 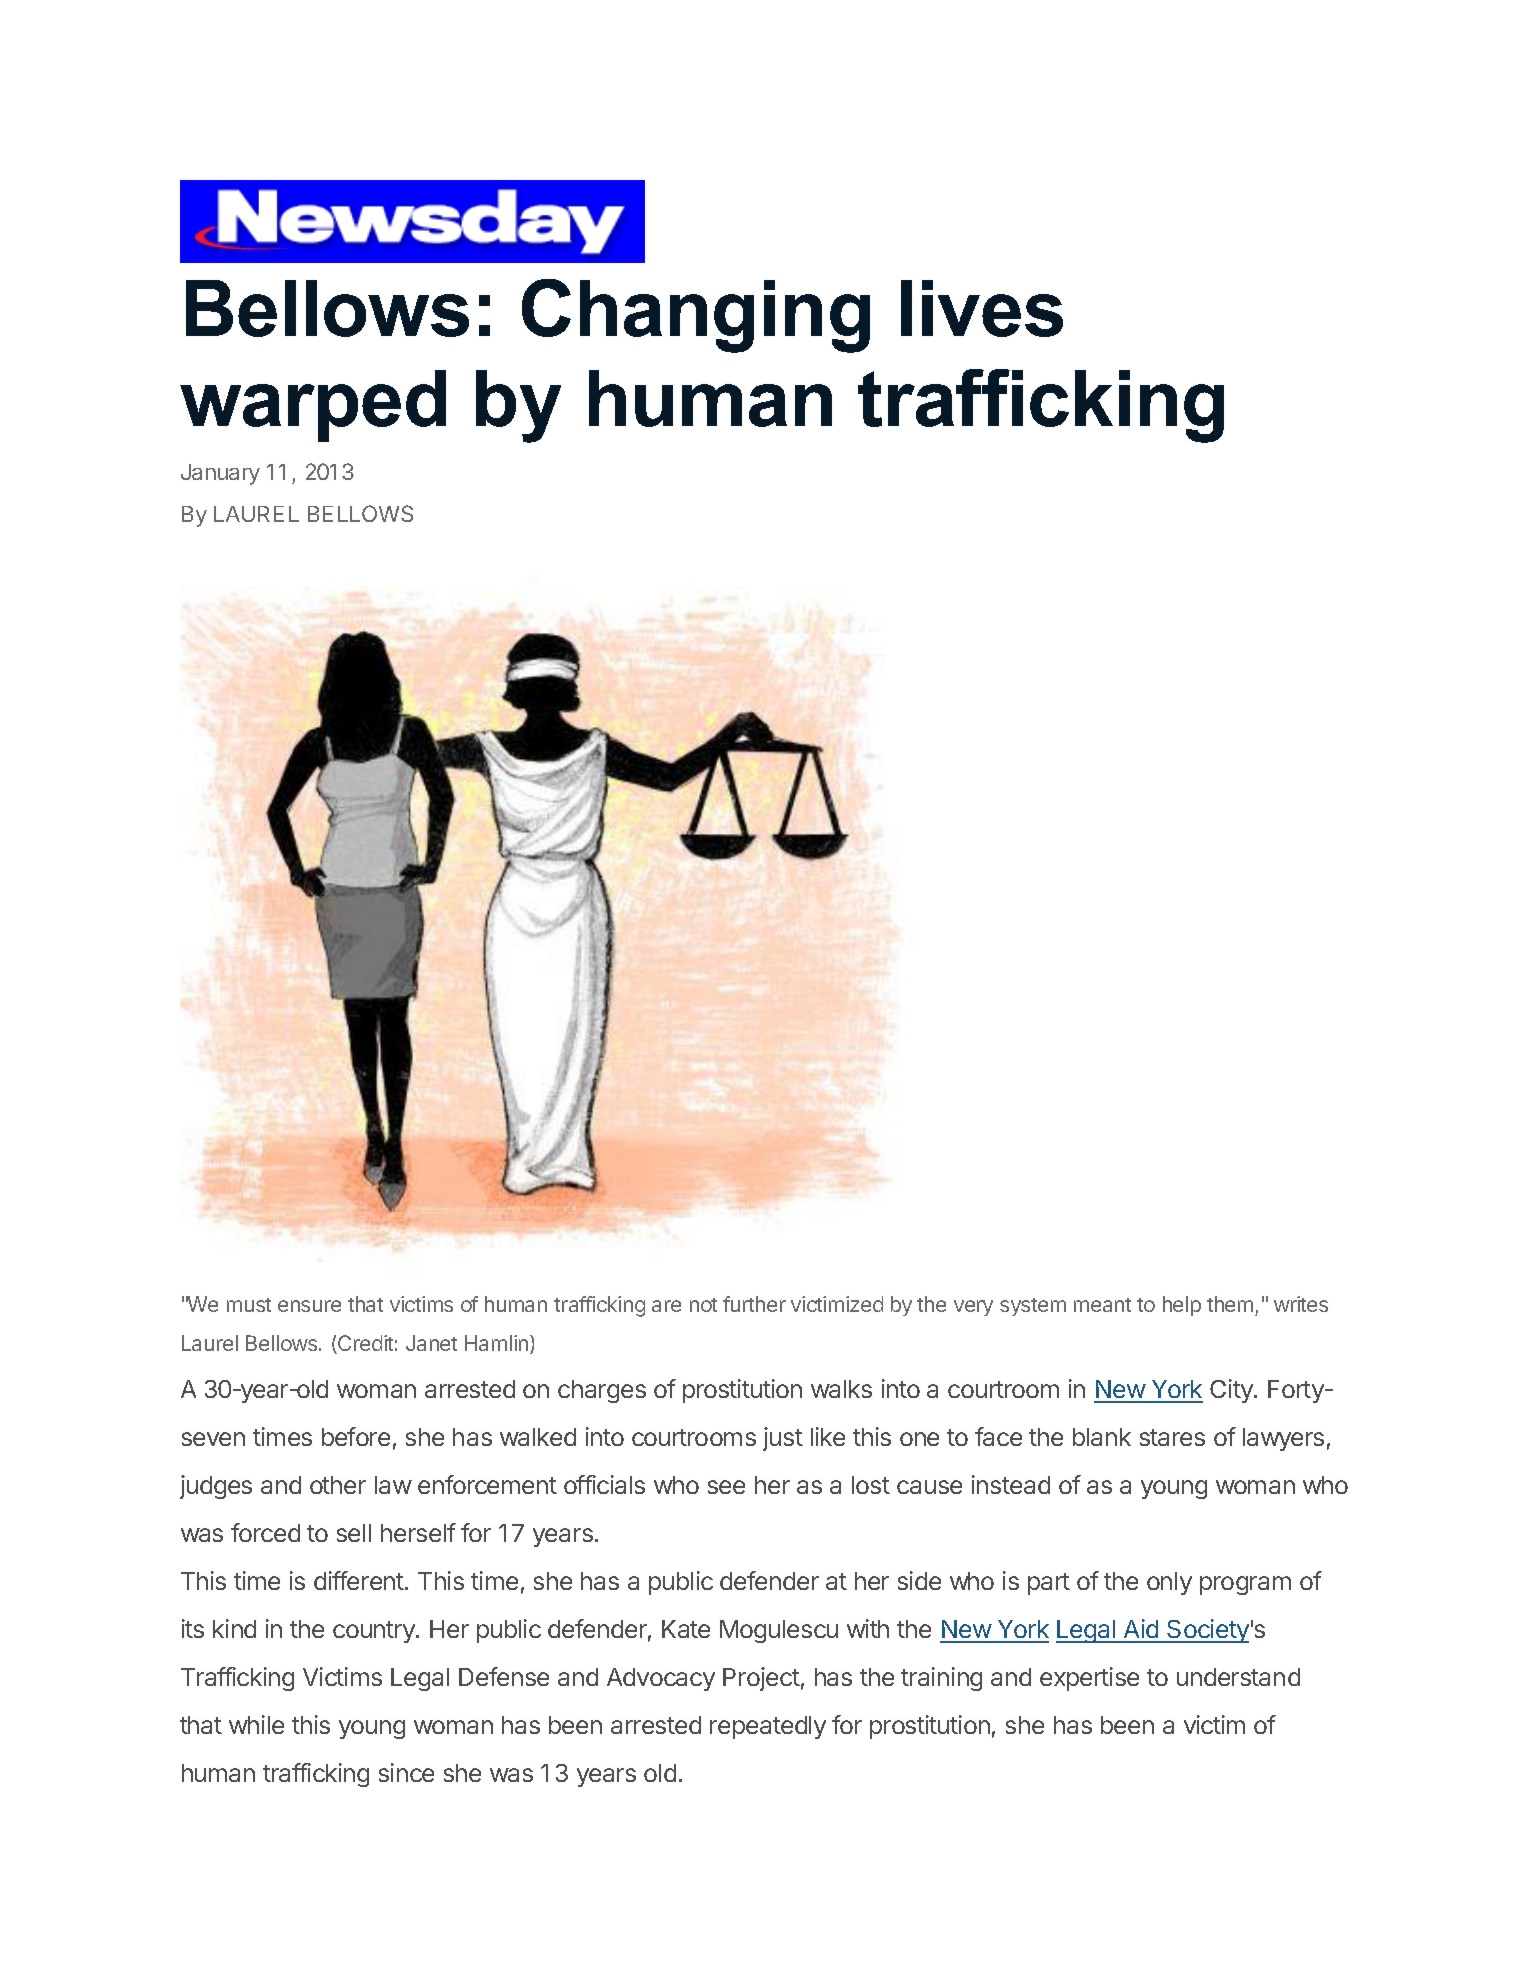 I want to click on further, so click(x=754, y=1304).
